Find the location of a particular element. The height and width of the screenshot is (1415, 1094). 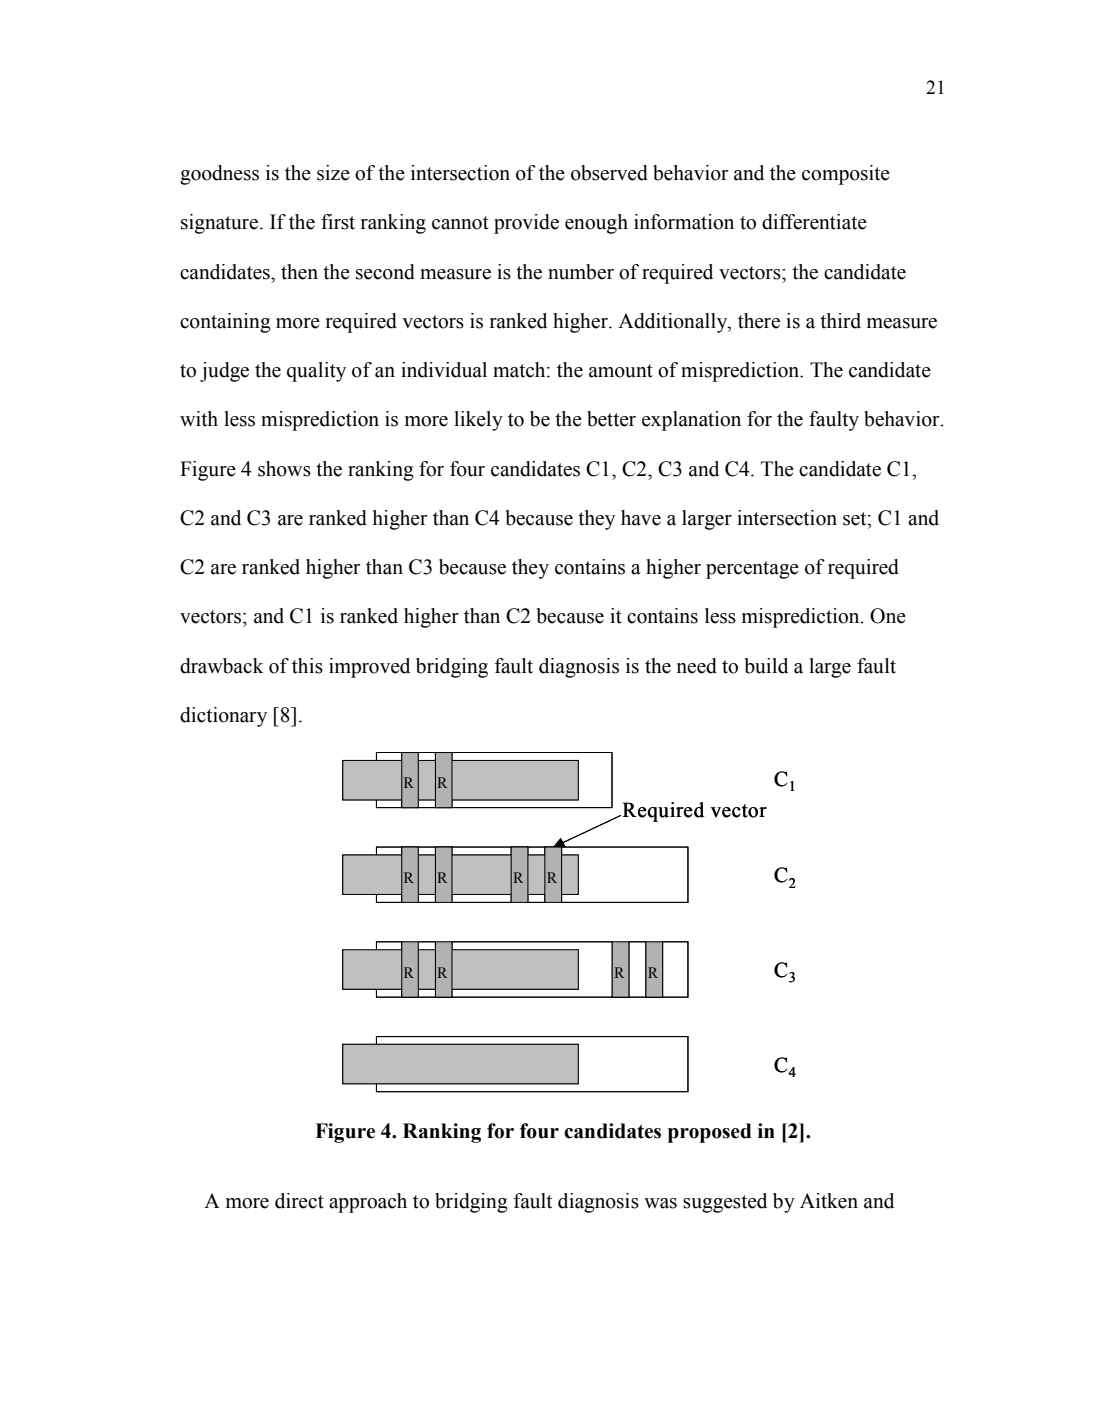

was is located at coordinates (660, 1203).
